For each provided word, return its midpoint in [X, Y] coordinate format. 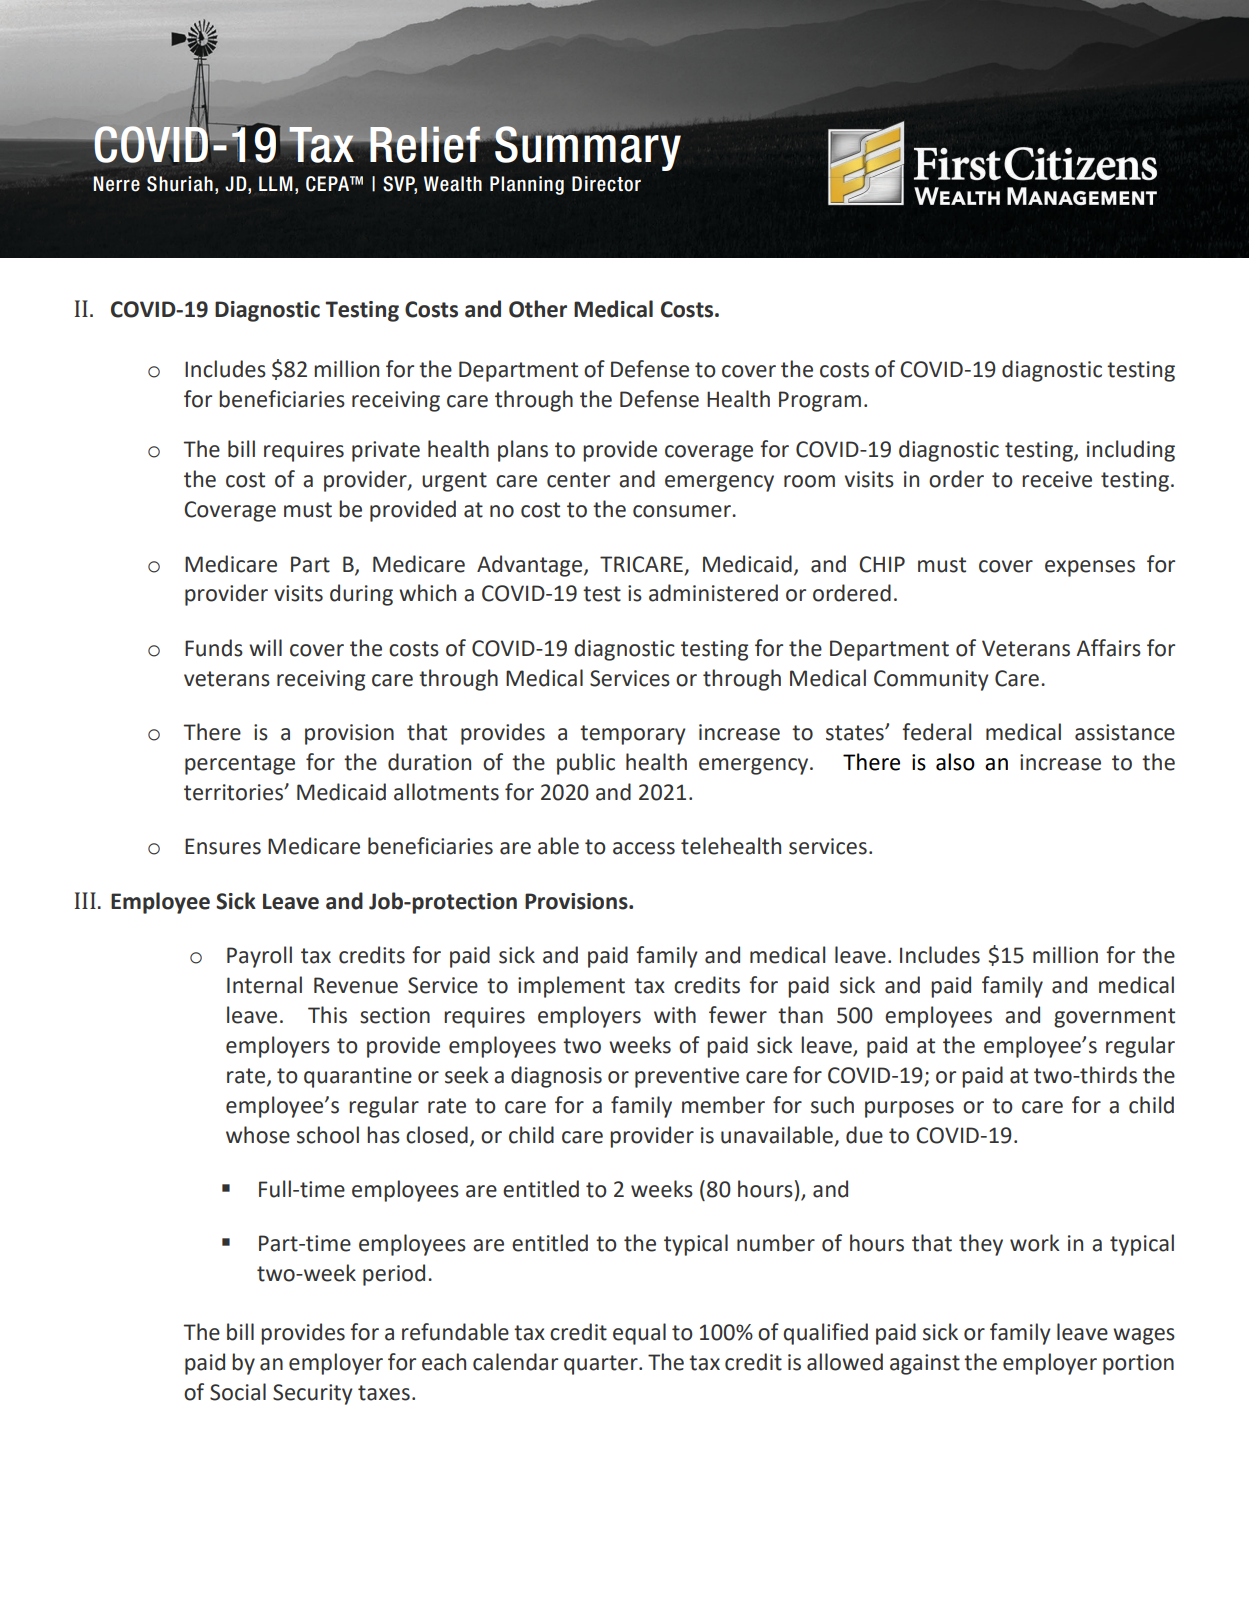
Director [606, 184]
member [723, 1105]
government [1114, 1018]
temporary [633, 735]
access [644, 848]
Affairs [1108, 648]
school [328, 1135]
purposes [909, 1109]
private [386, 451]
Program [820, 401]
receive [1057, 479]
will [265, 647]
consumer [683, 511]
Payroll [259, 957]
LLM [276, 183]
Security [313, 1394]
